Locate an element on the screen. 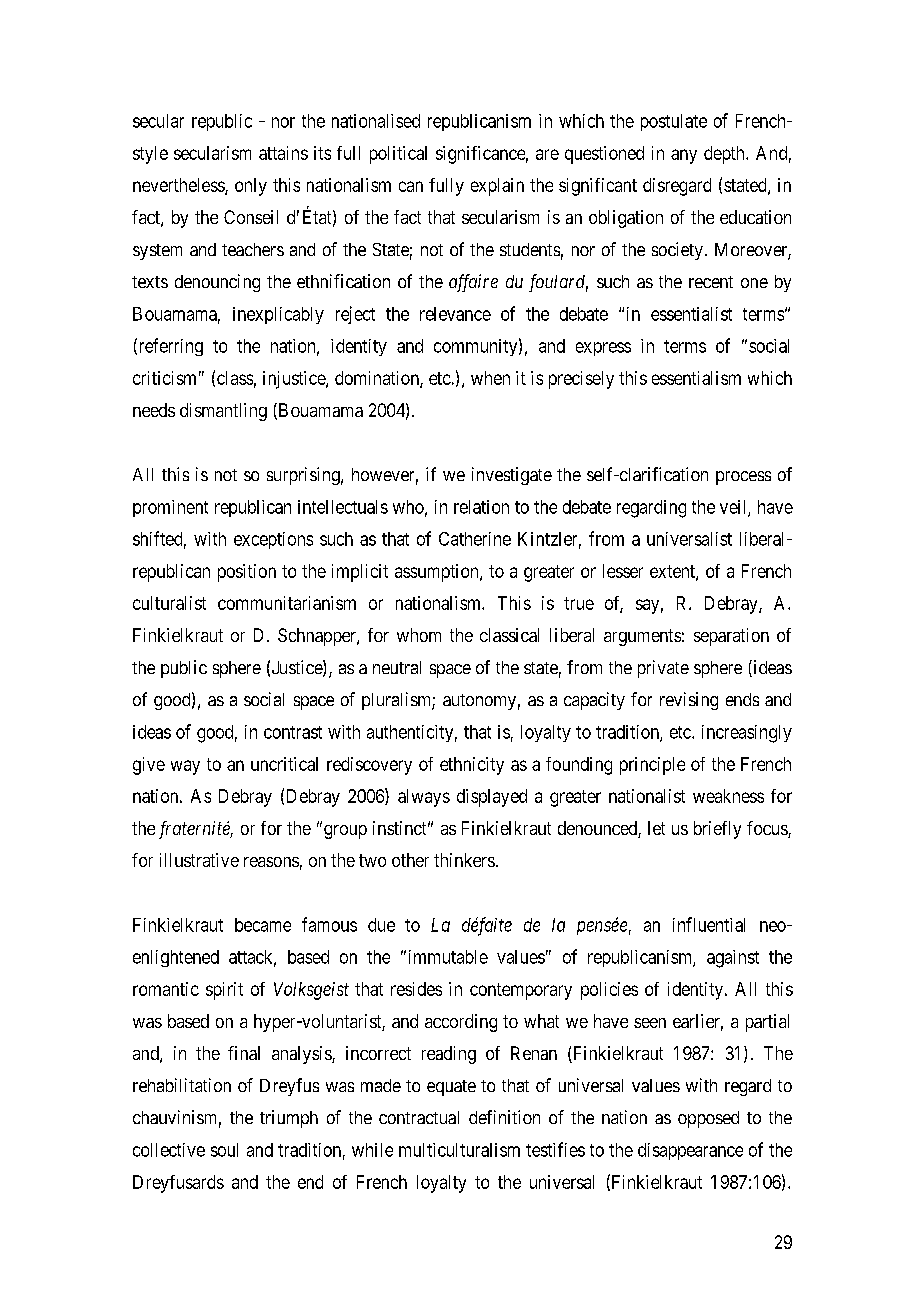 This screenshot has width=924, height=1308. whom is located at coordinates (419, 635).
